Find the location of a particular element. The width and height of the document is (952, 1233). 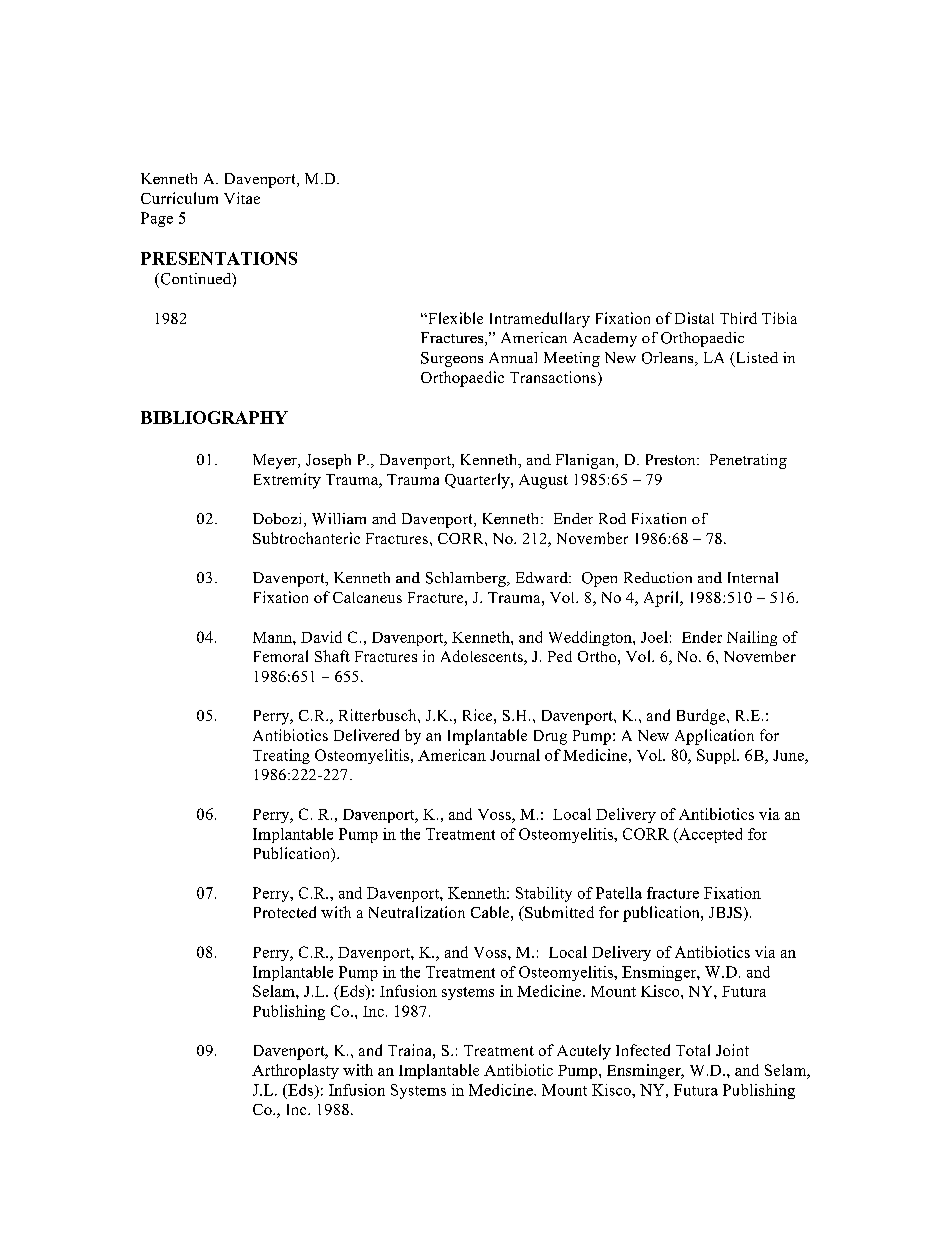

Distal is located at coordinates (694, 318).
